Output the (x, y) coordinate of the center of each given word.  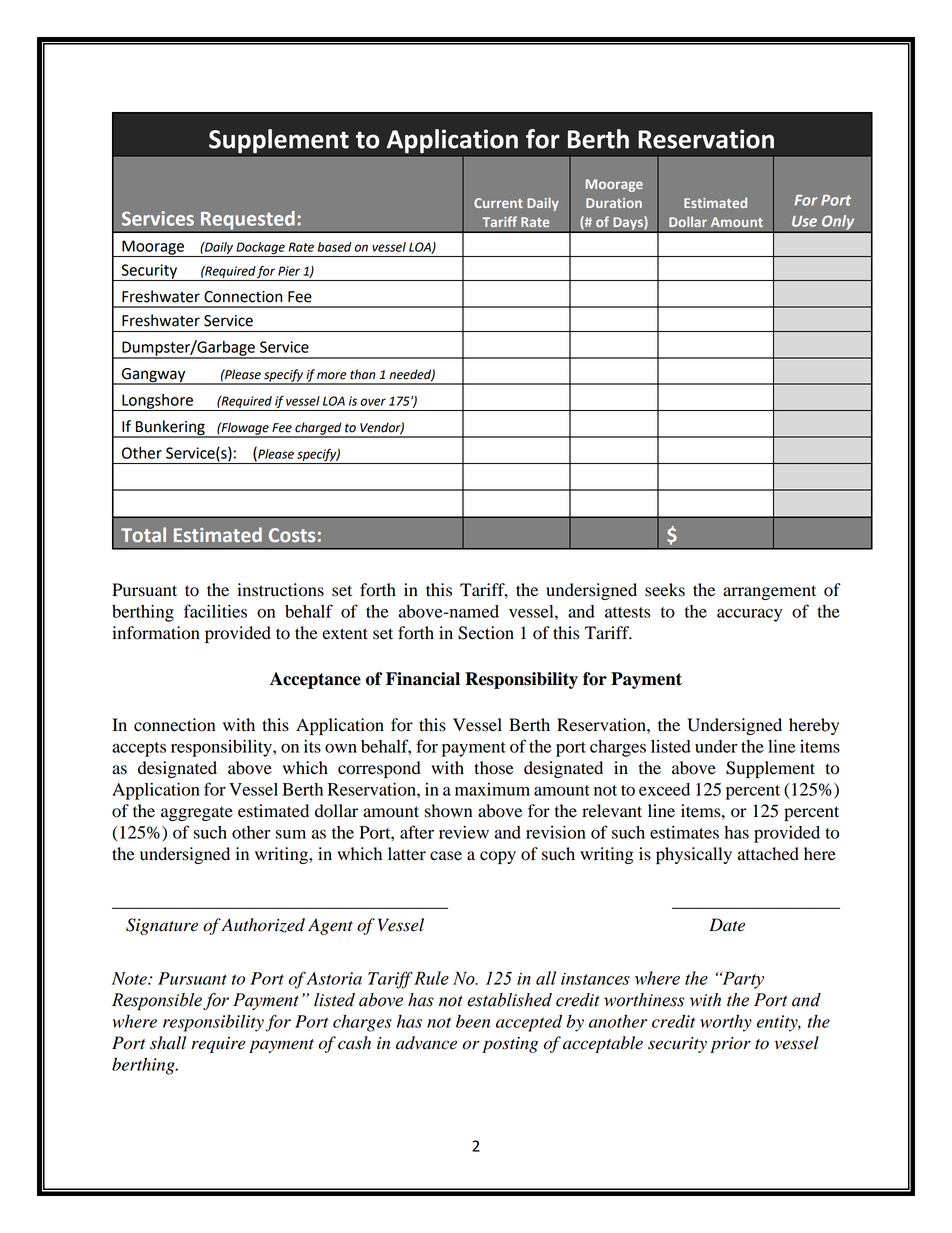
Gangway (153, 376)
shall (168, 1043)
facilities (215, 611)
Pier (289, 271)
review (464, 832)
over (373, 402)
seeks (665, 590)
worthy (726, 1023)
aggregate (197, 813)
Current (498, 203)
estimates (684, 832)
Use (804, 221)
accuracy (749, 615)
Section (486, 633)
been (473, 1021)
